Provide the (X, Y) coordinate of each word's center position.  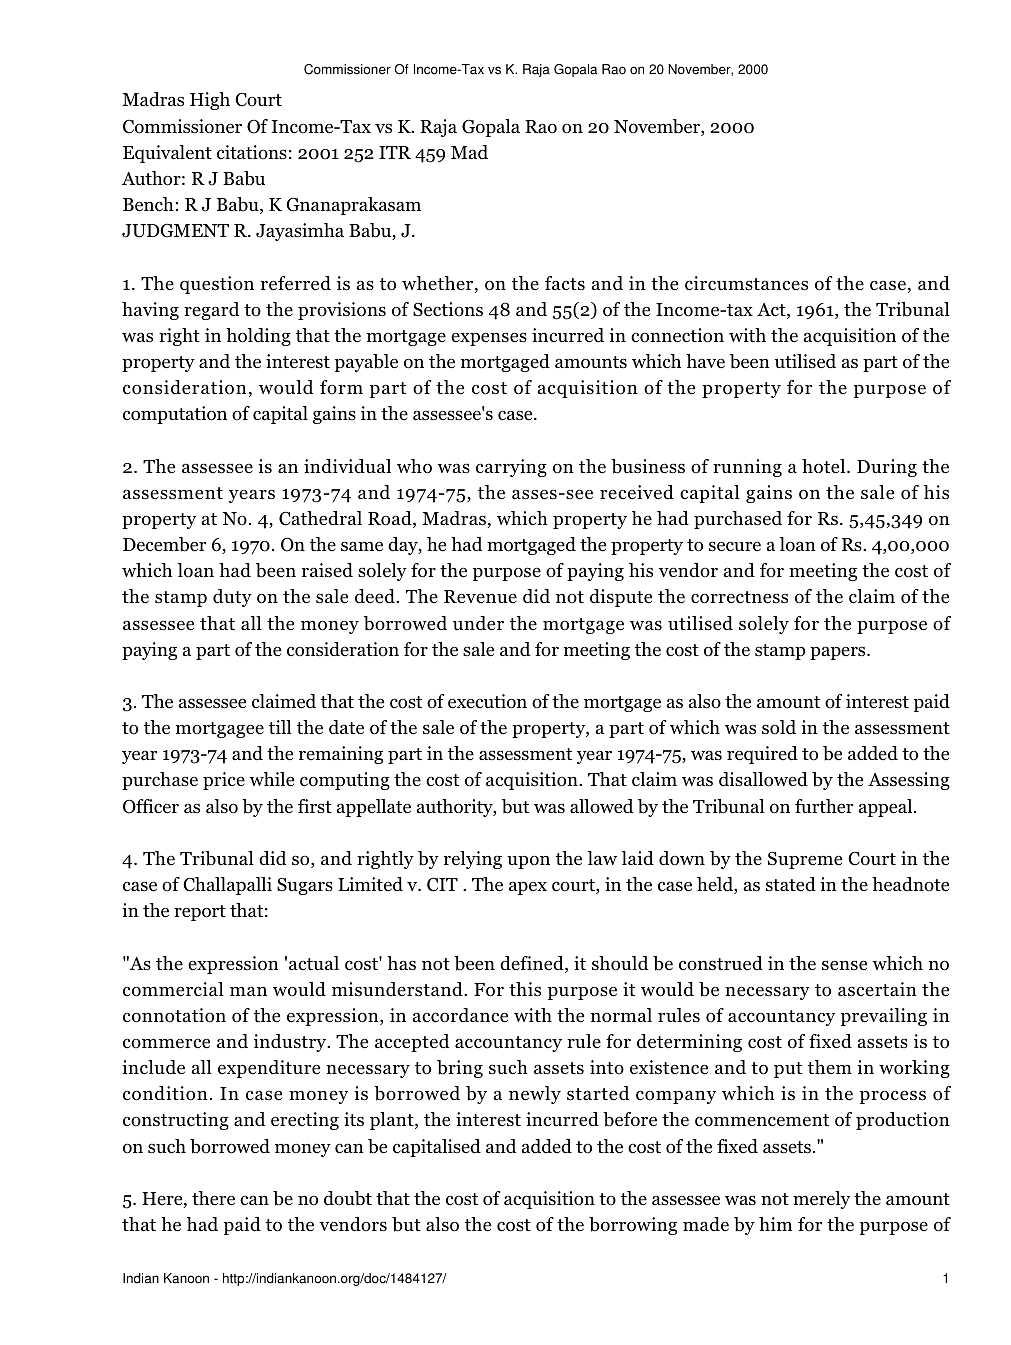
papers (839, 653)
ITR (395, 152)
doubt (348, 1198)
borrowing (633, 1226)
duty (232, 598)
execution (487, 701)
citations (252, 152)
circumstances (746, 283)
